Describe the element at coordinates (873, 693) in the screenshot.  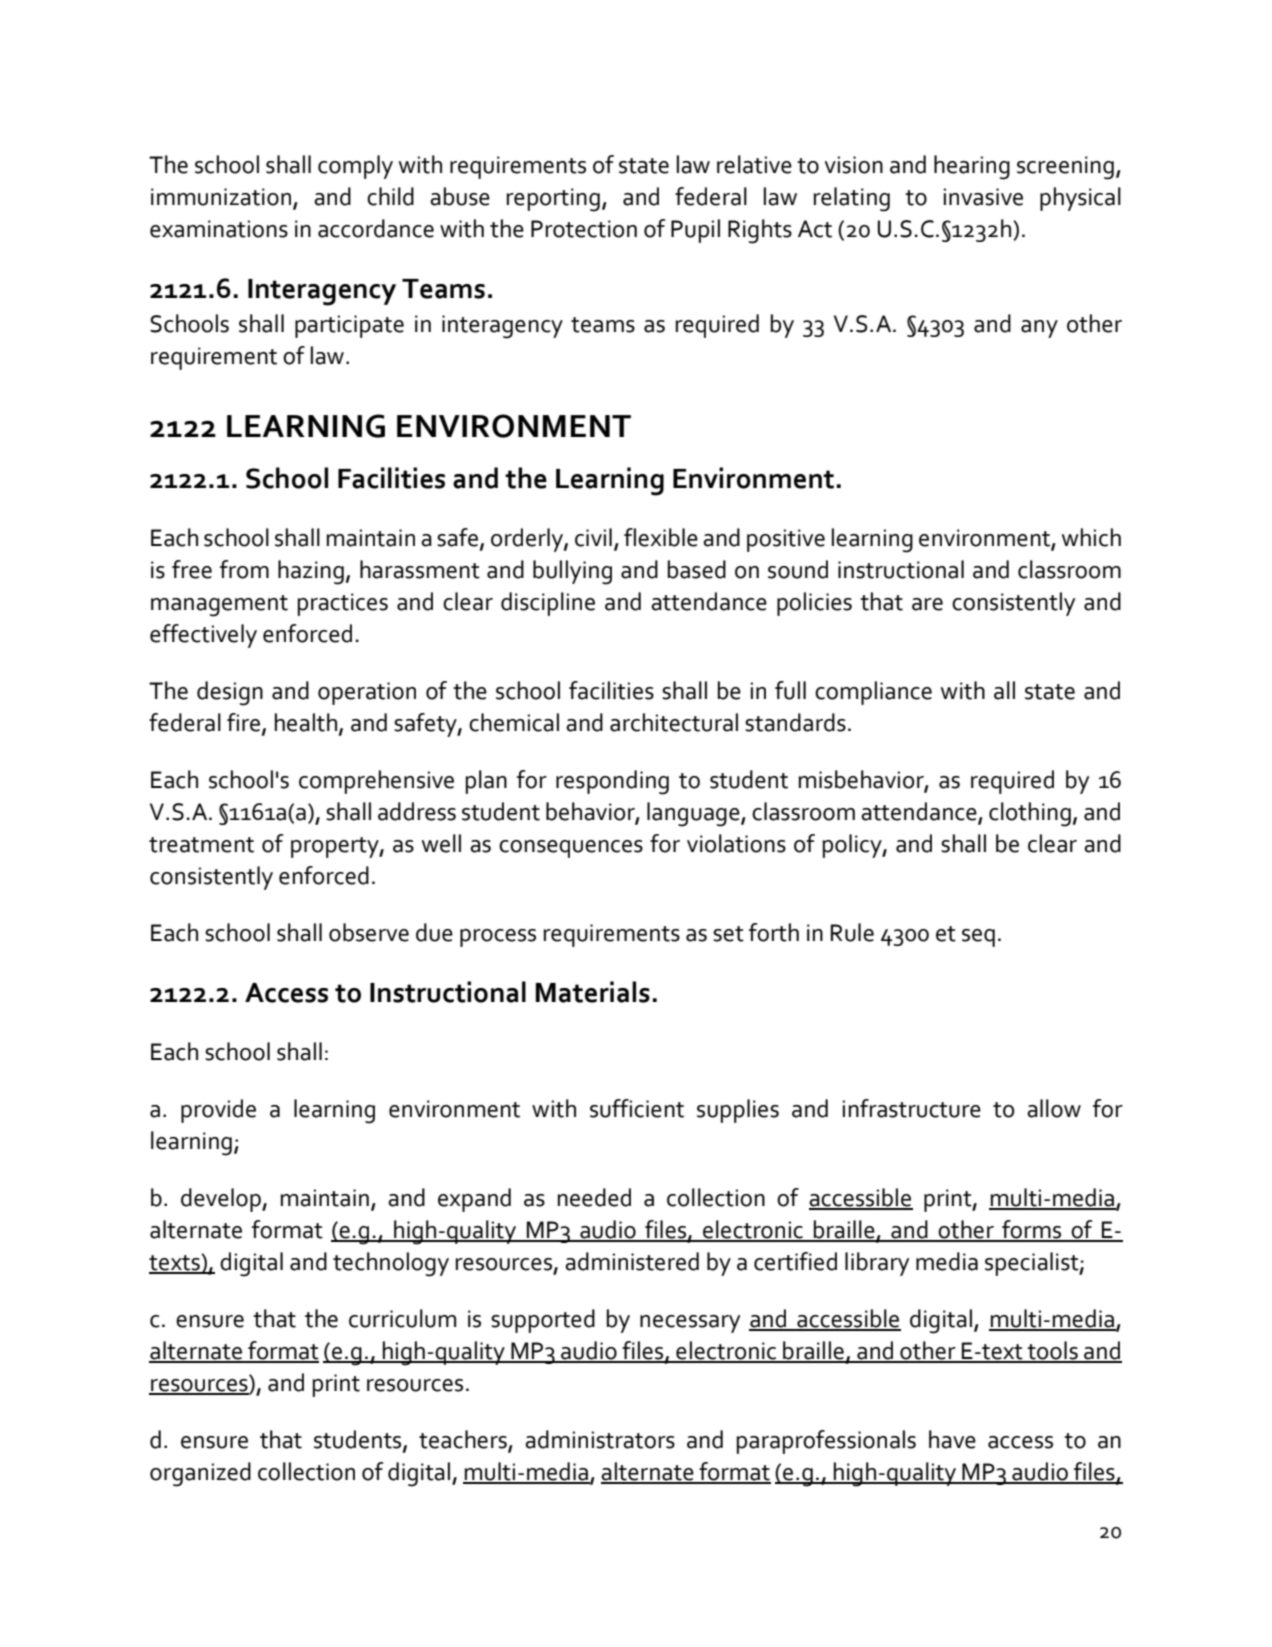
I see `compliance` at that location.
